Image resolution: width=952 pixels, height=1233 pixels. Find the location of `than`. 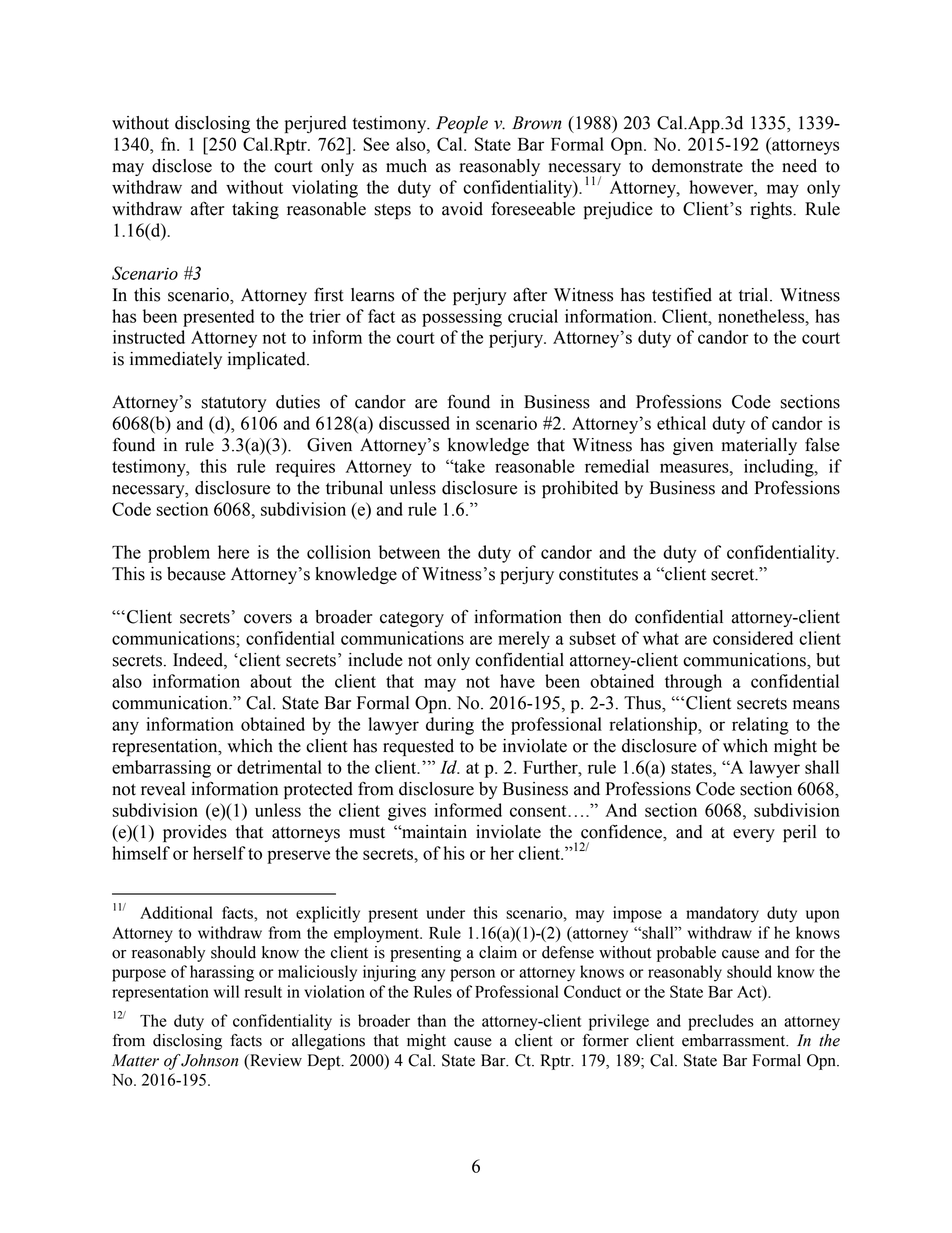

than is located at coordinates (431, 1020).
